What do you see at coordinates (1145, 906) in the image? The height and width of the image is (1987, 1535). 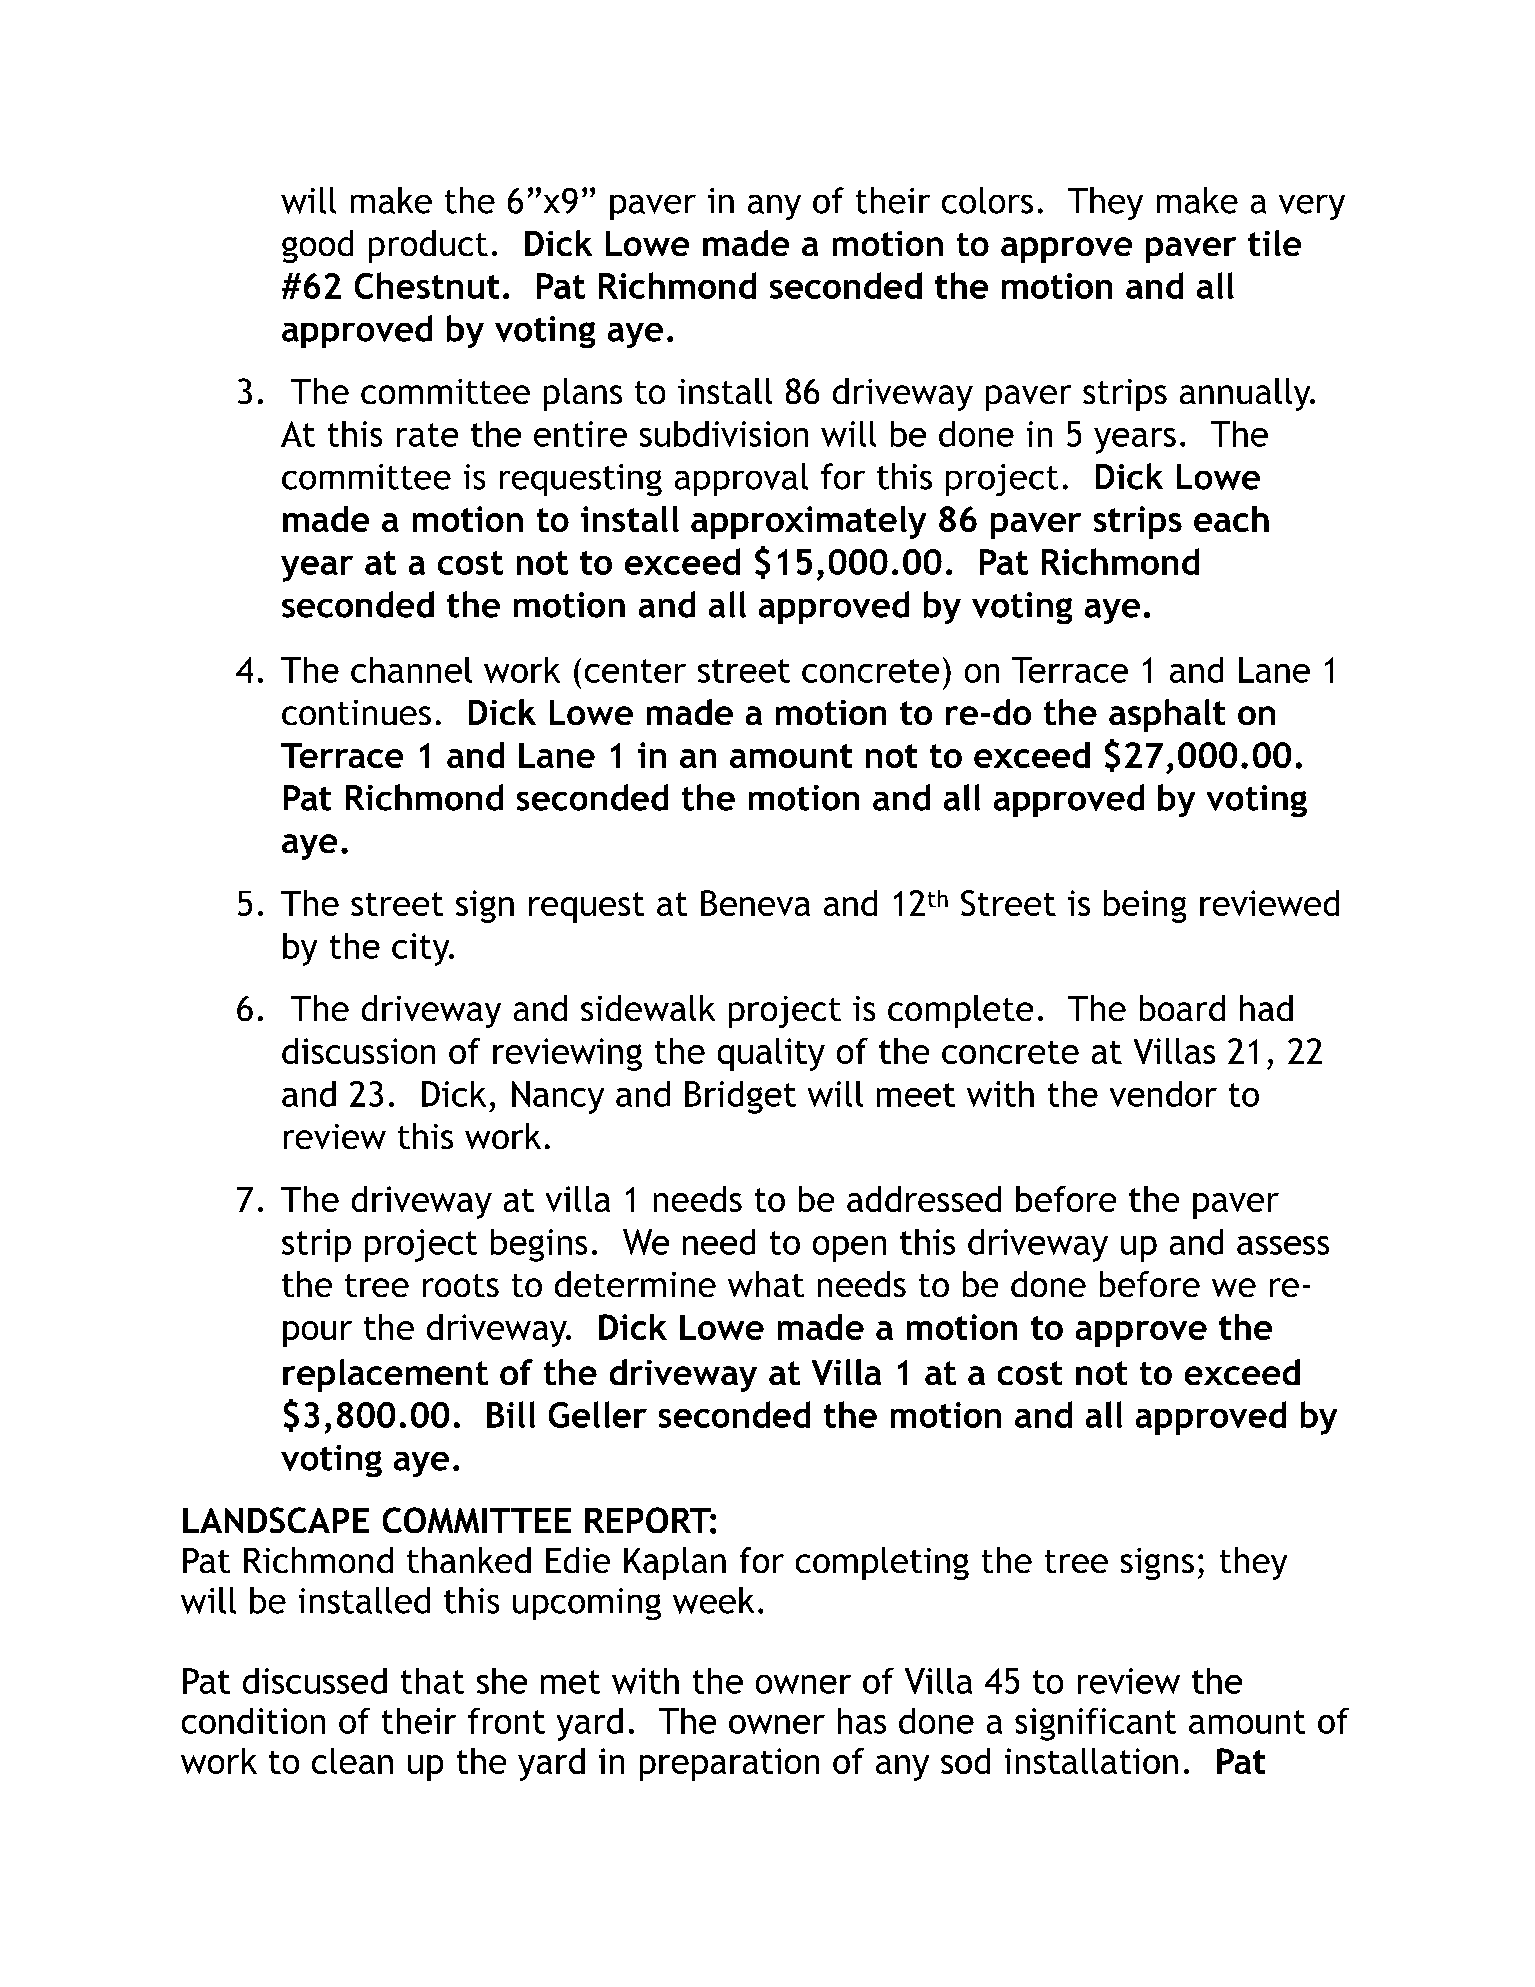 I see `being` at bounding box center [1145, 906].
